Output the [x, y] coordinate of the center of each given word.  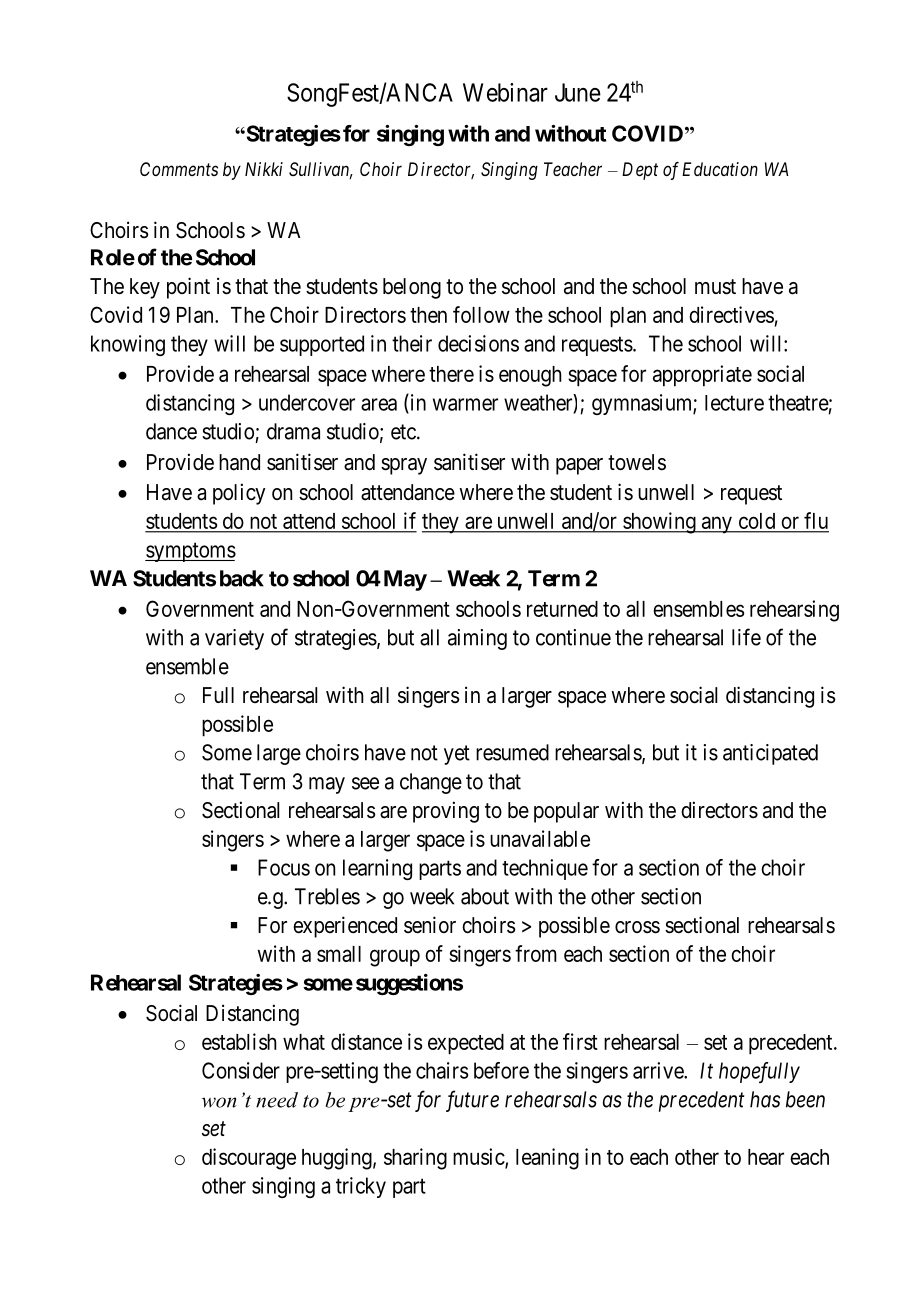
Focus [284, 867]
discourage [249, 1159]
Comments [179, 169]
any [716, 525]
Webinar [505, 92]
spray [404, 466]
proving [446, 812]
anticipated [770, 754]
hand [239, 462]
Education [720, 169]
